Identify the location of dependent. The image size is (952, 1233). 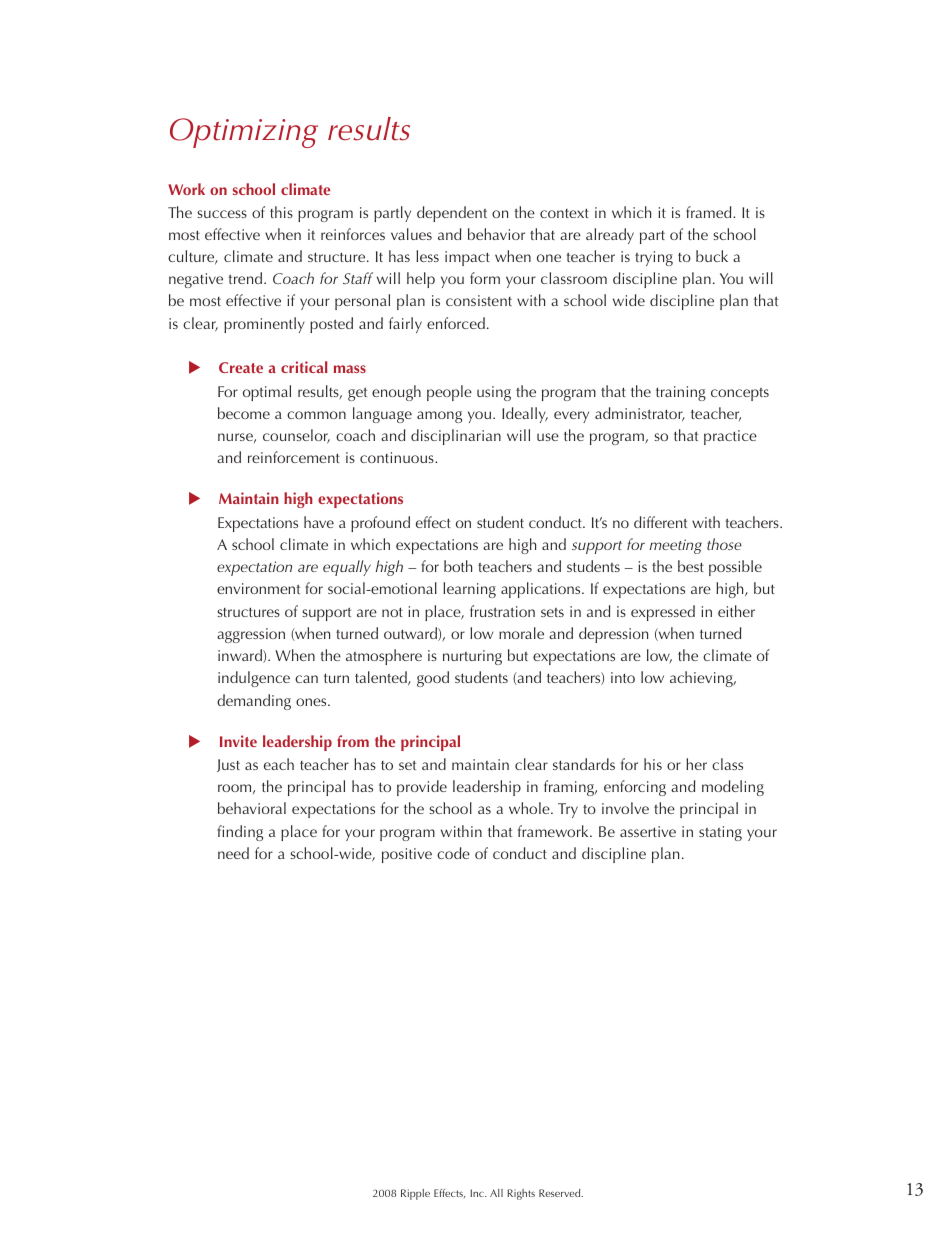
(452, 214).
